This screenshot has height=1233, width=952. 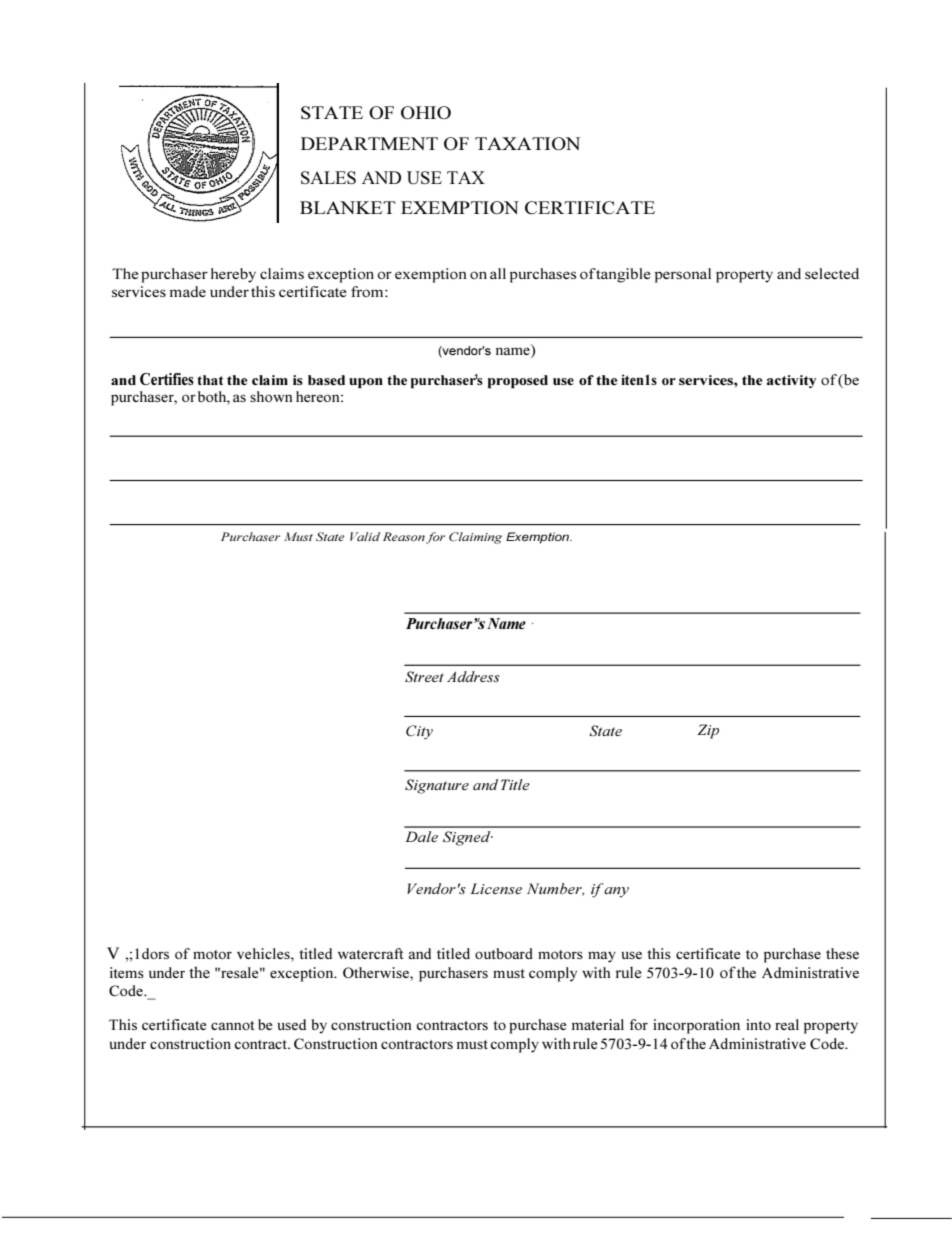 What do you see at coordinates (504, 953) in the screenshot?
I see `outboard` at bounding box center [504, 953].
